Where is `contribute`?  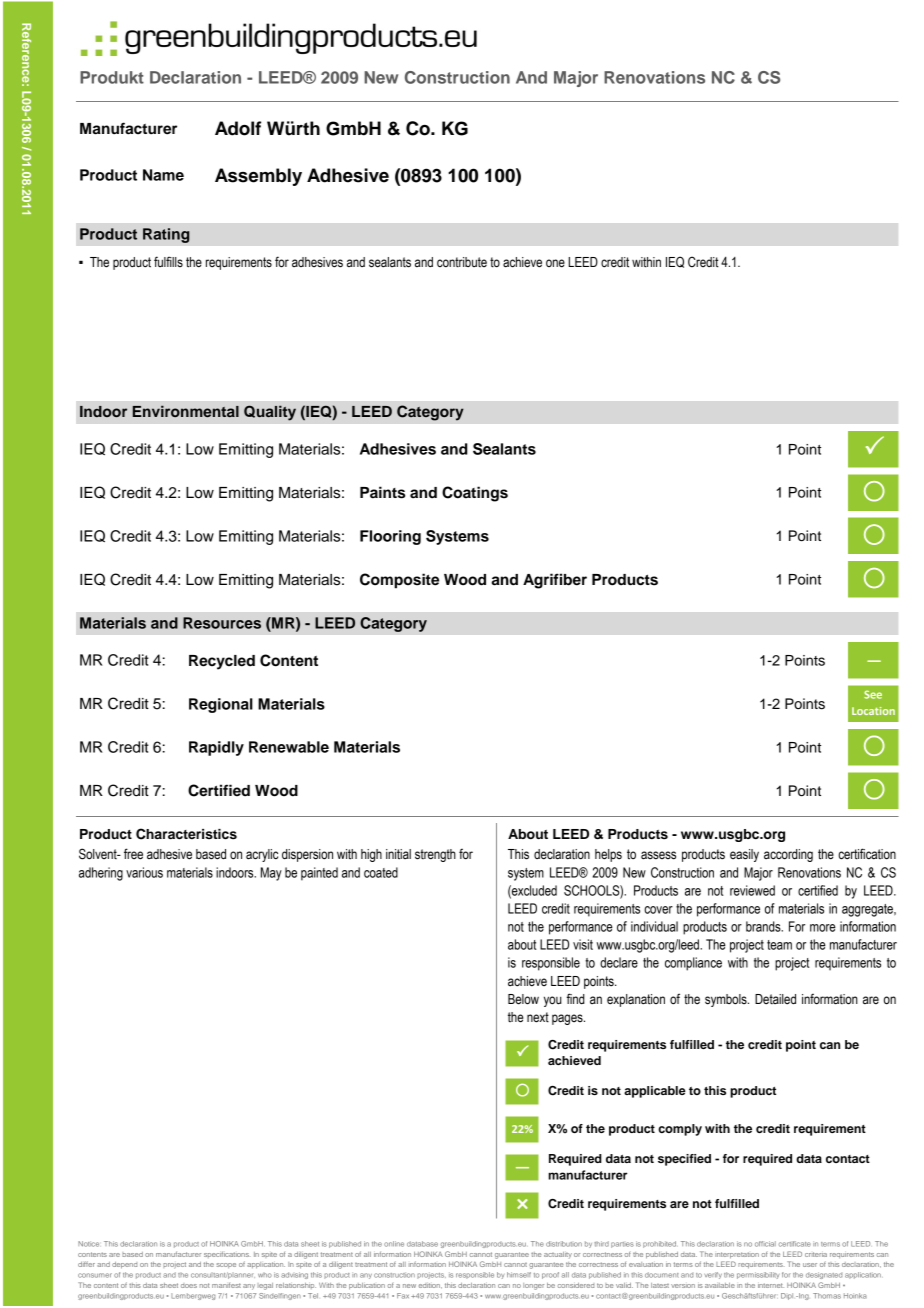 contribute is located at coordinates (462, 262).
